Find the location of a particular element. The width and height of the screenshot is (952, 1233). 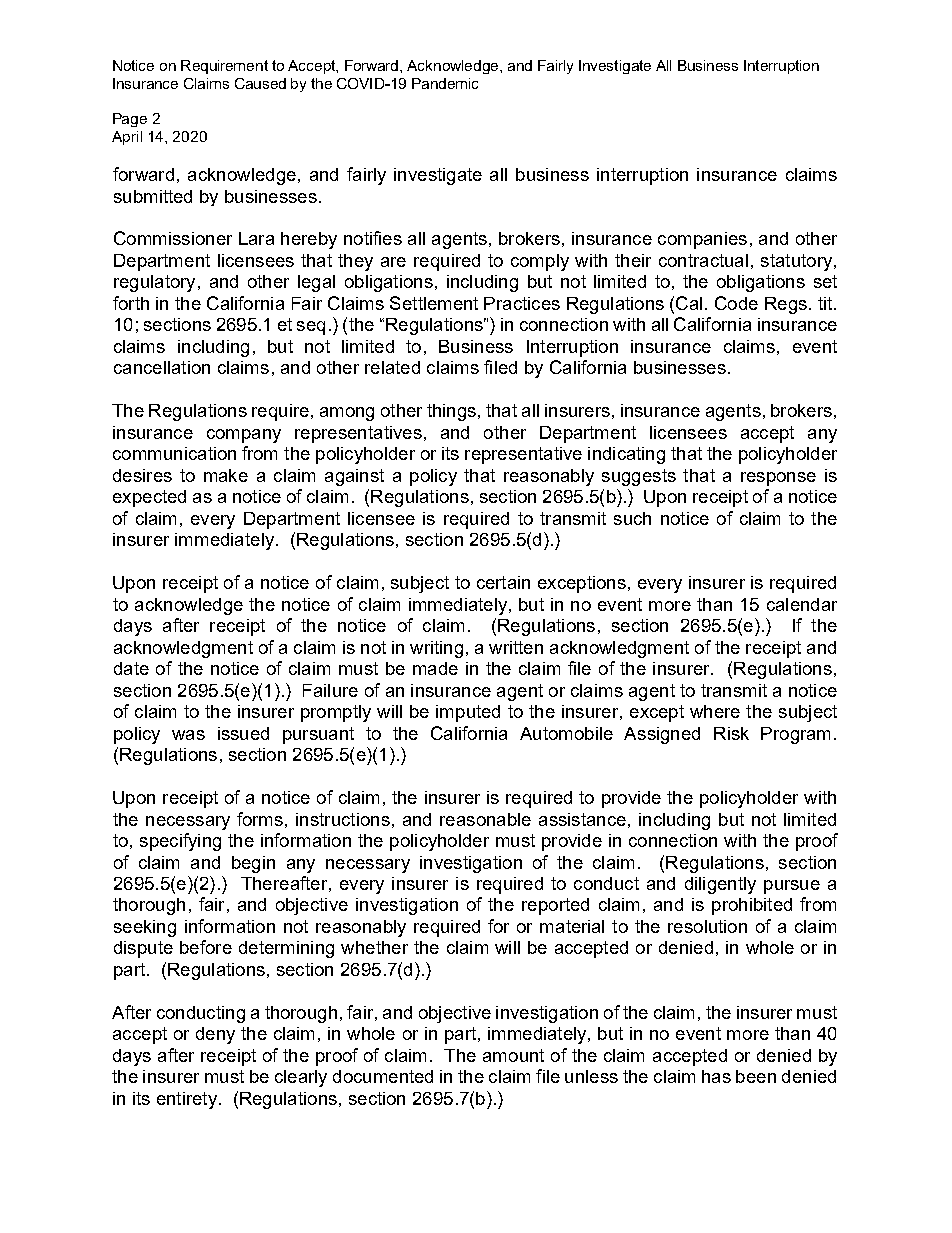

Pandemic is located at coordinates (445, 83).
